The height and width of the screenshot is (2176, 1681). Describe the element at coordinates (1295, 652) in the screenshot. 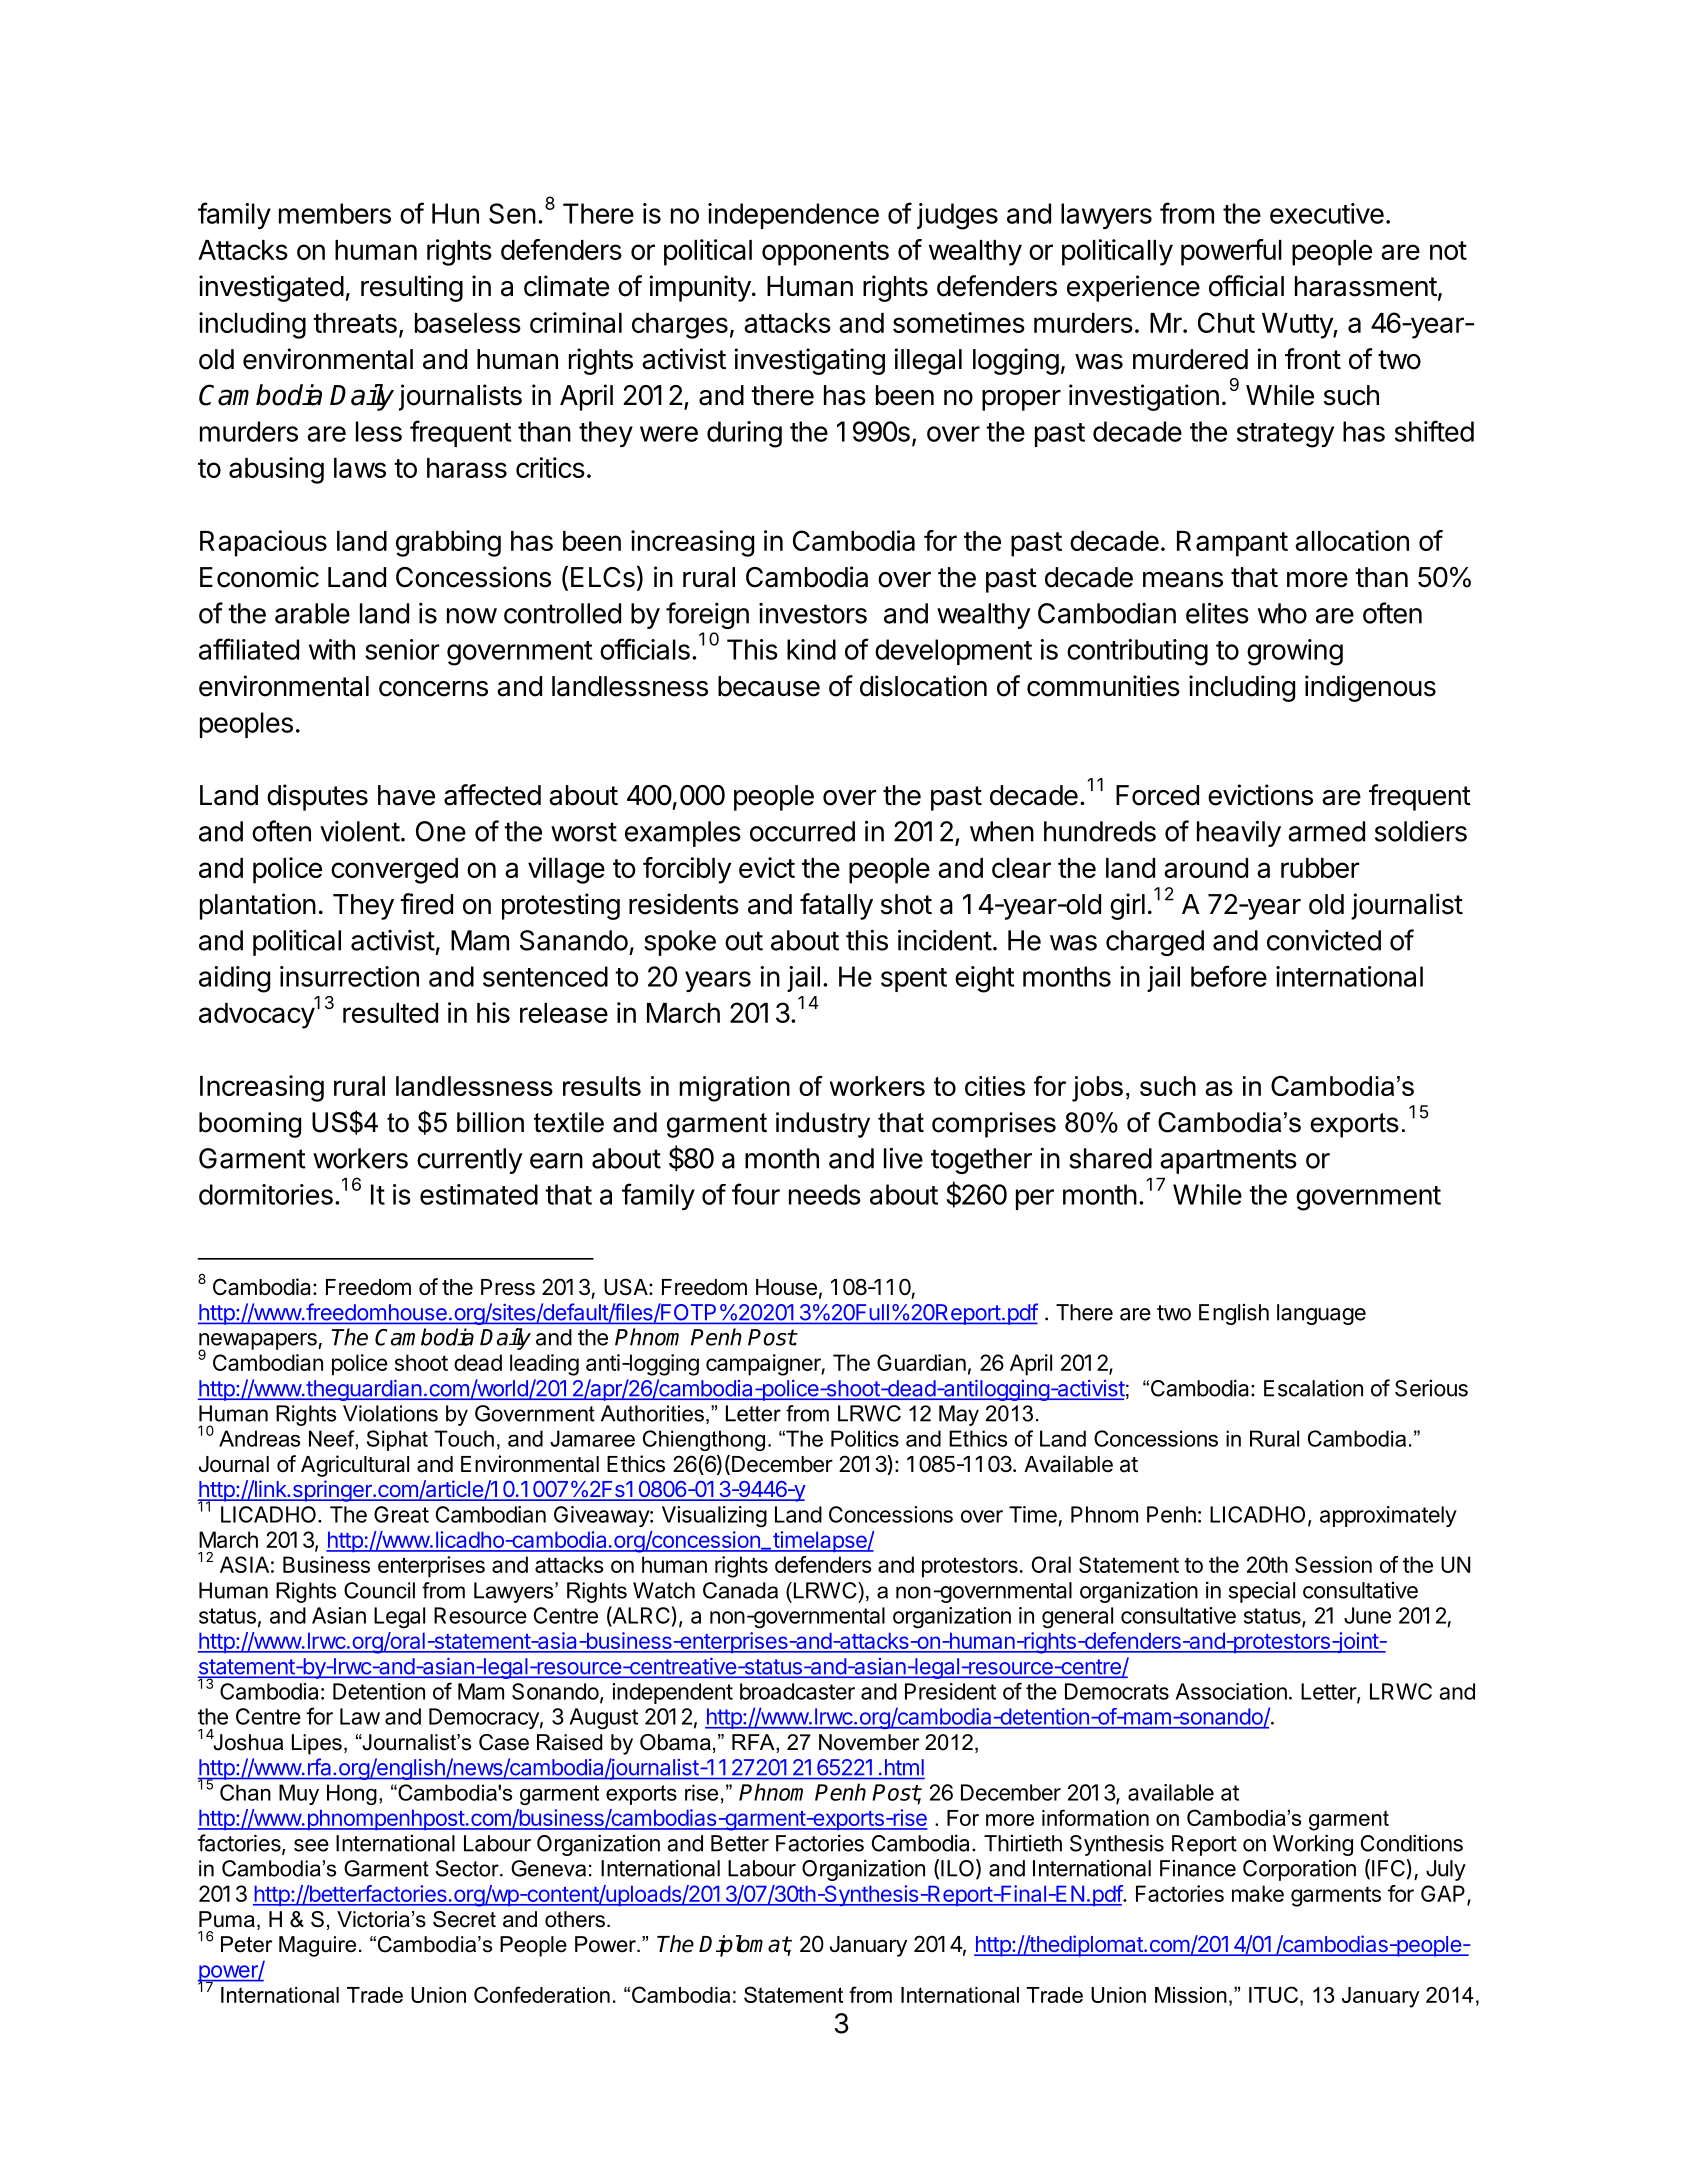

I see `growing` at that location.
